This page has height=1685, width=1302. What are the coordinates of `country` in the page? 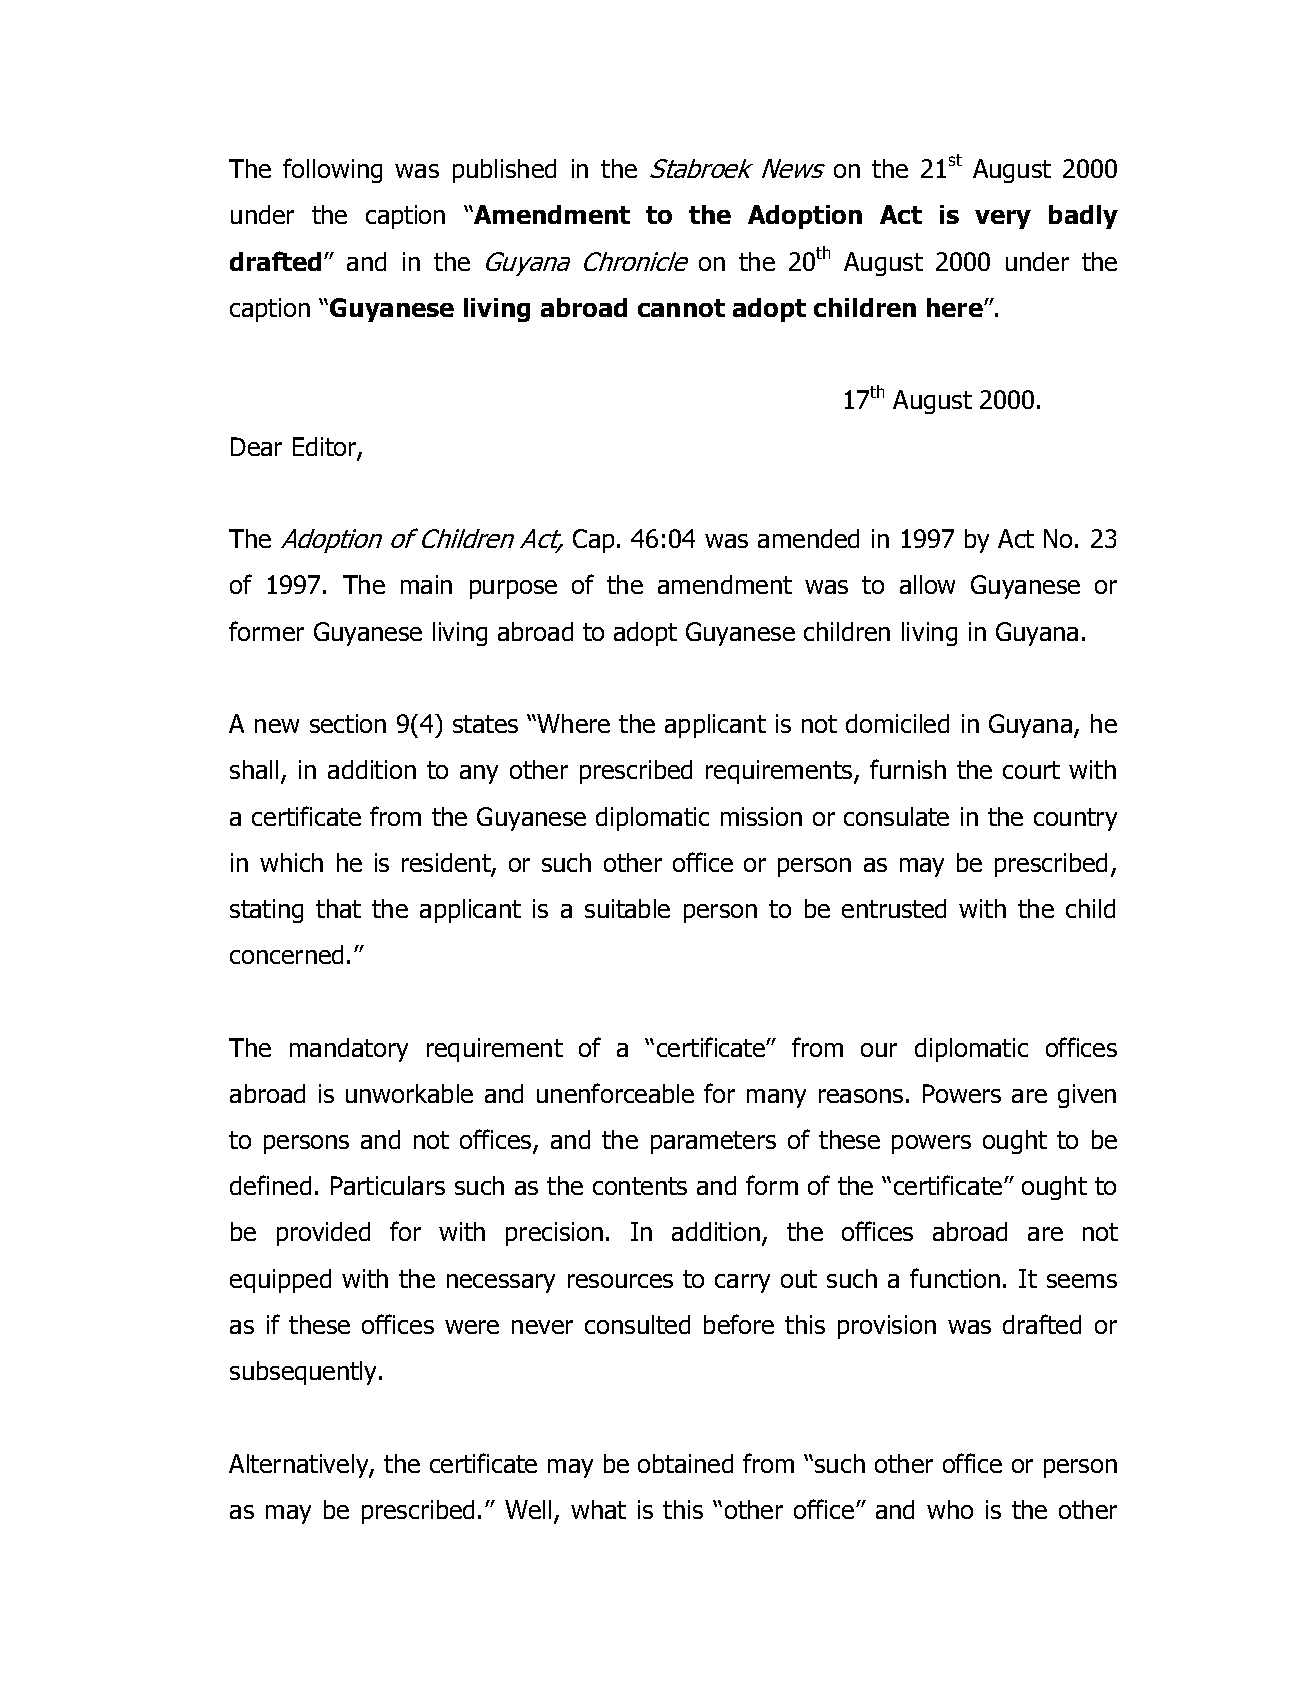 It's located at (1075, 819).
